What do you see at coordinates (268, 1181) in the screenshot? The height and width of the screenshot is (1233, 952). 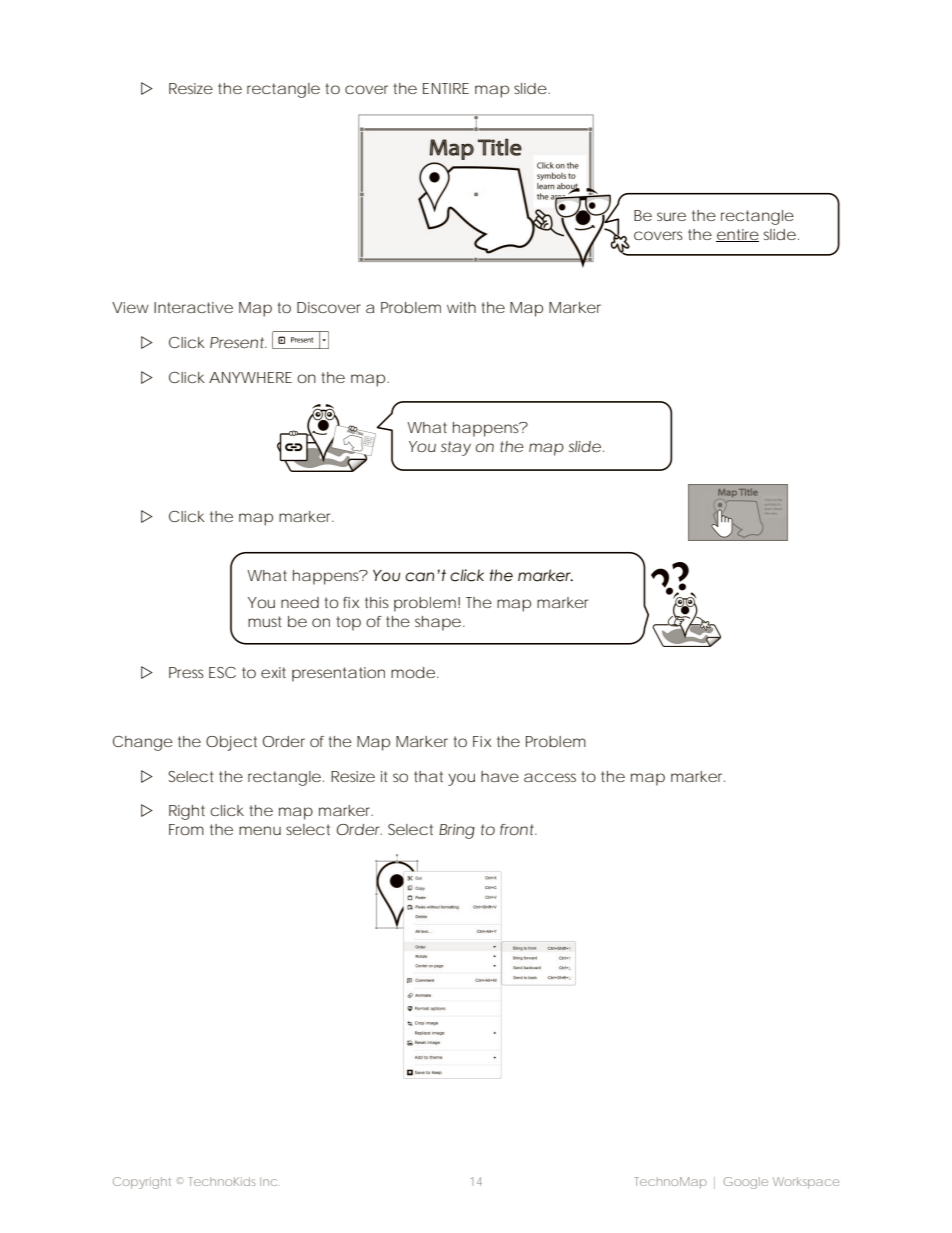 I see `Inc` at bounding box center [268, 1181].
